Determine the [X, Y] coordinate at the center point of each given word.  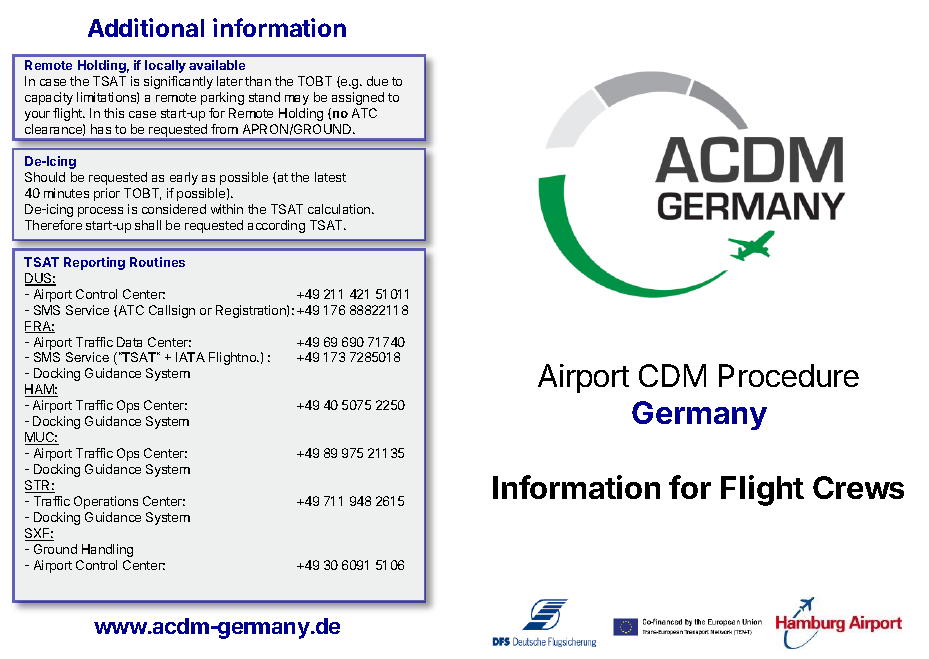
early [184, 178]
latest [330, 177]
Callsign [172, 311]
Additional [146, 27]
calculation [340, 209]
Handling [107, 550]
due [377, 81]
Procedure [789, 375]
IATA [190, 357]
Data [129, 342]
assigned [358, 98]
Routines [157, 262]
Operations [106, 502]
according [276, 226]
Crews [858, 487]
